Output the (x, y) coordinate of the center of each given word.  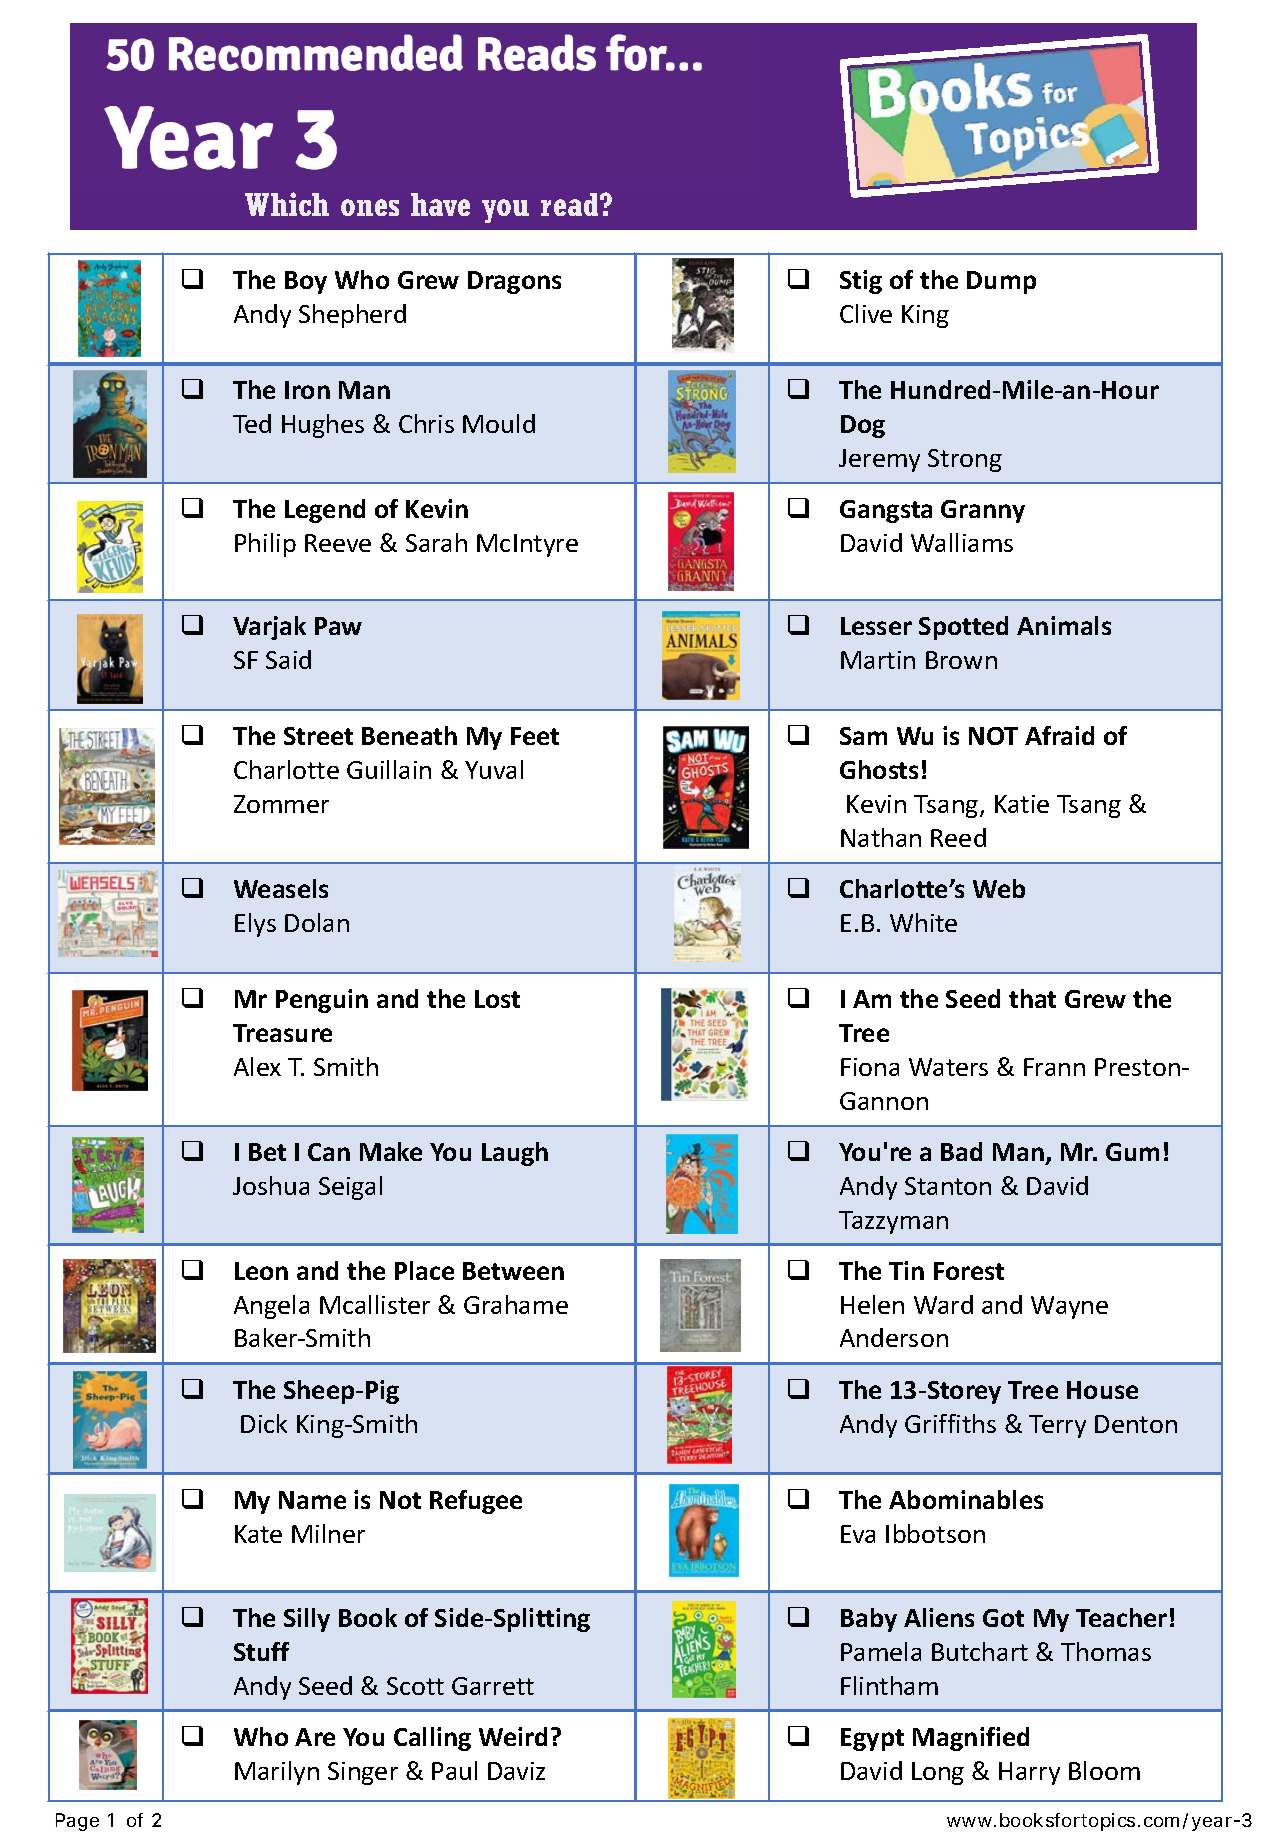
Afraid (1059, 735)
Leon (261, 1271)
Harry (1029, 1773)
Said (288, 659)
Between (513, 1271)
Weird (513, 1736)
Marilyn (277, 1773)
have (440, 204)
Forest (969, 1271)
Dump (1001, 282)
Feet (535, 736)
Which (287, 204)
